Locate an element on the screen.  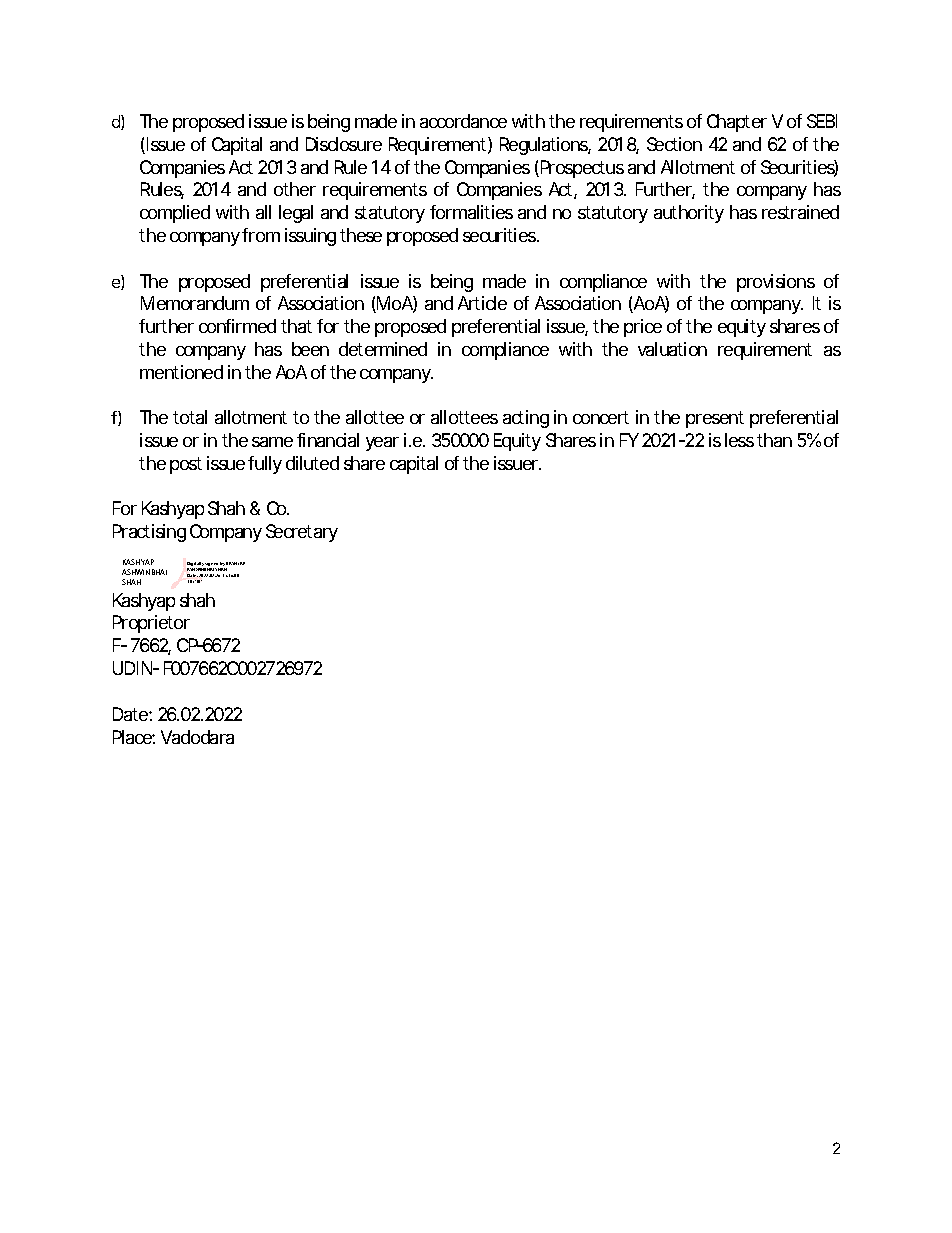
Chapter is located at coordinates (737, 123).
